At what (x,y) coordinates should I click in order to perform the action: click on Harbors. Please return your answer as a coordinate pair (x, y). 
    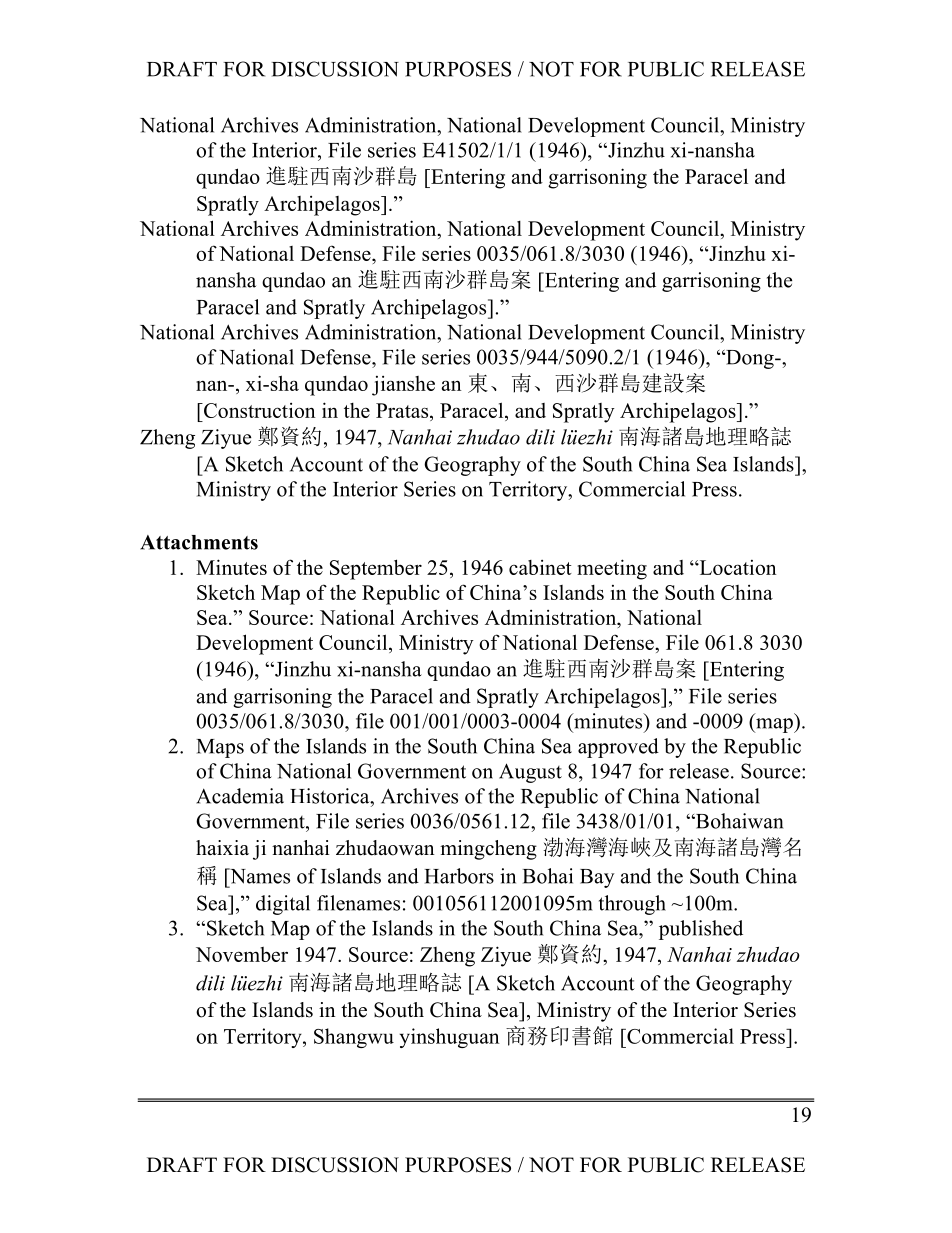
    Looking at the image, I should click on (459, 876).
